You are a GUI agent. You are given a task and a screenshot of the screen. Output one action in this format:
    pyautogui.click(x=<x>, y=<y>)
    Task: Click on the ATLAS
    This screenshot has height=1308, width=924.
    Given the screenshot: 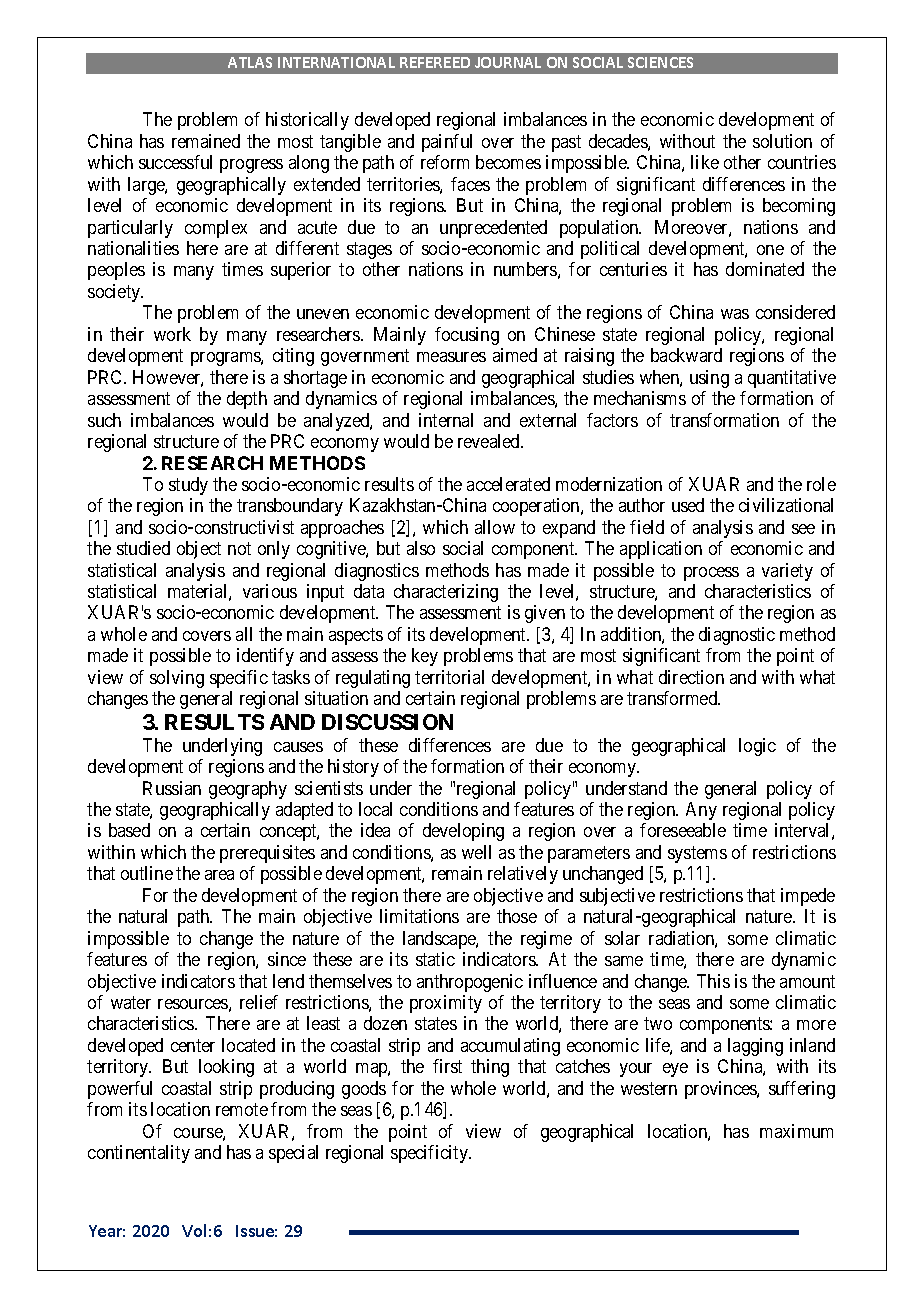 What is the action you would take?
    pyautogui.click(x=250, y=62)
